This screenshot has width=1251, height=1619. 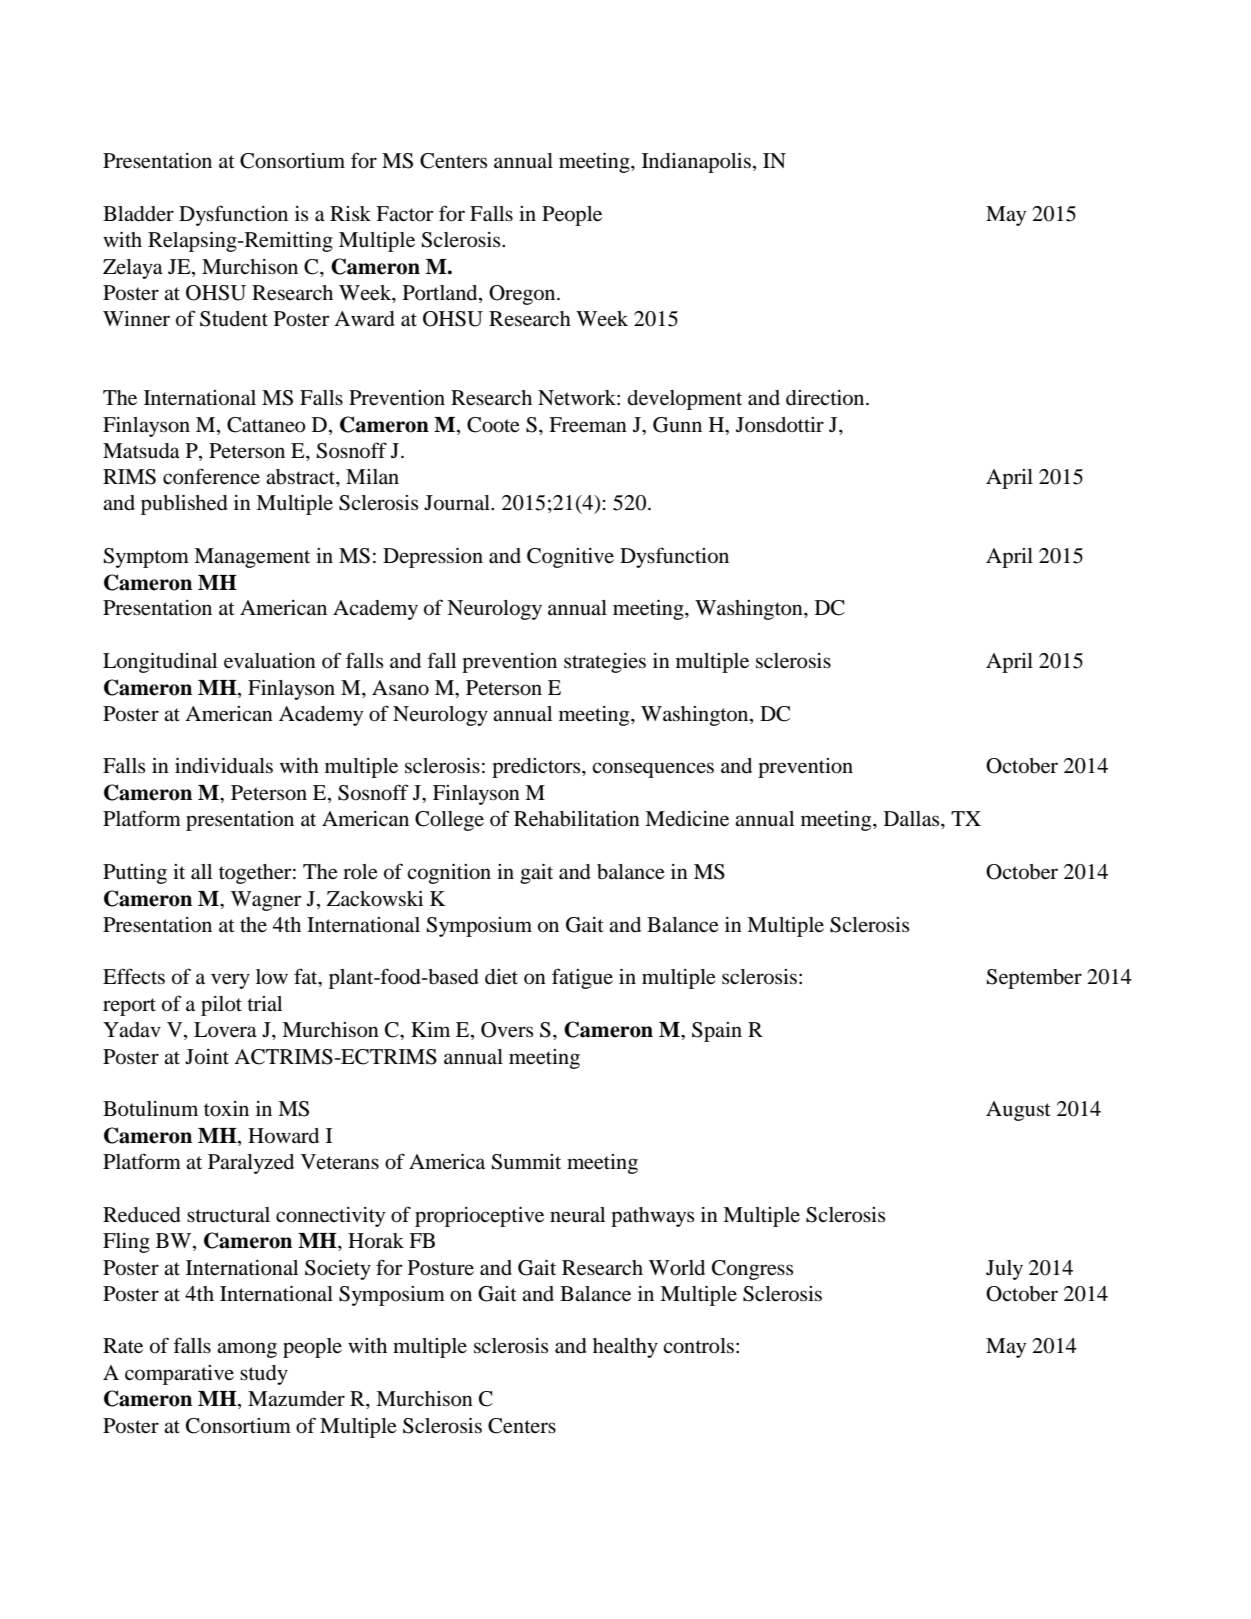 What do you see at coordinates (537, 768) in the screenshot?
I see `predictors` at bounding box center [537, 768].
